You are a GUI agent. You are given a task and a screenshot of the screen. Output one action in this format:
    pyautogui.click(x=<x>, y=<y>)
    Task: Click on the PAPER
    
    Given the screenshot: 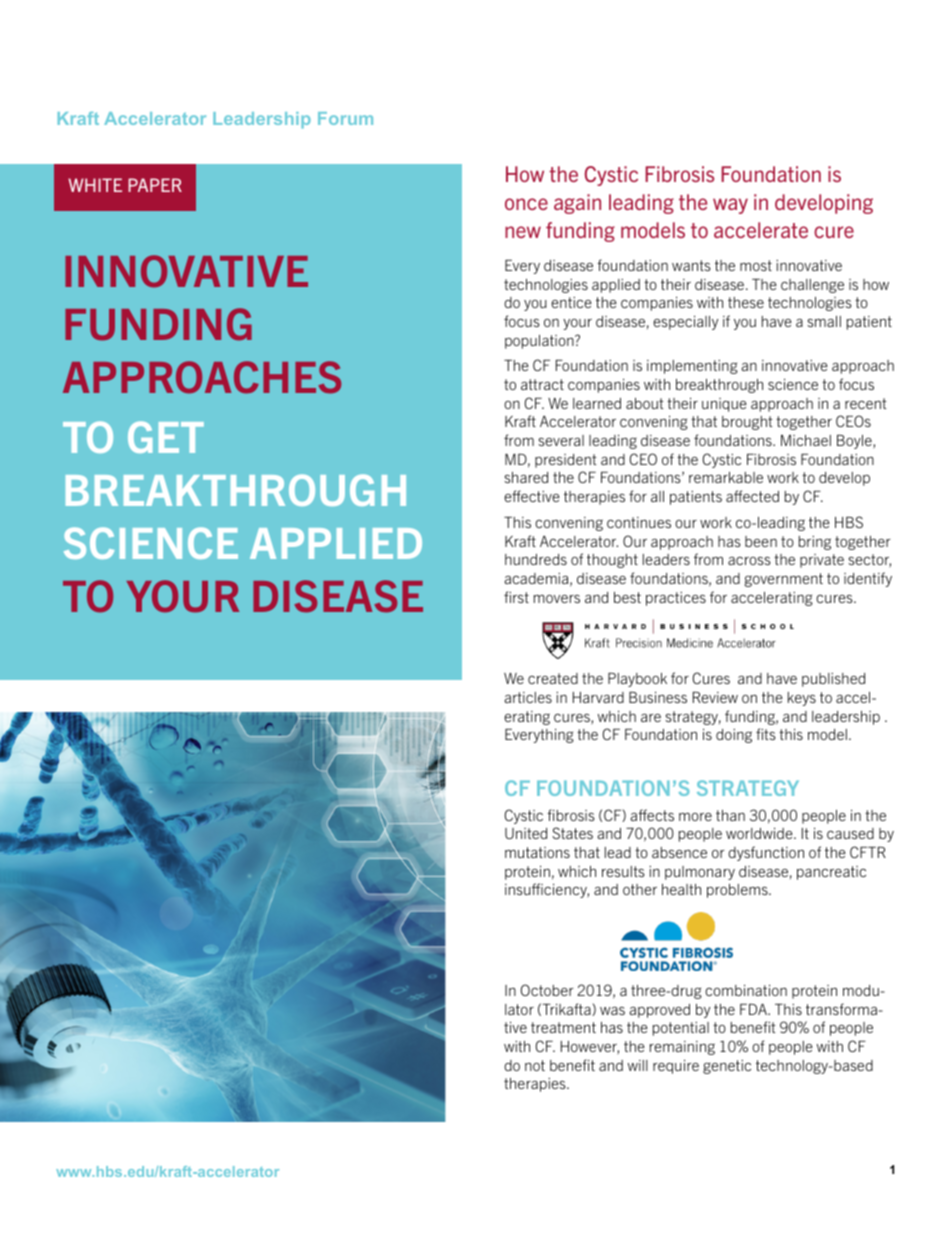 What is the action you would take?
    pyautogui.click(x=155, y=185)
